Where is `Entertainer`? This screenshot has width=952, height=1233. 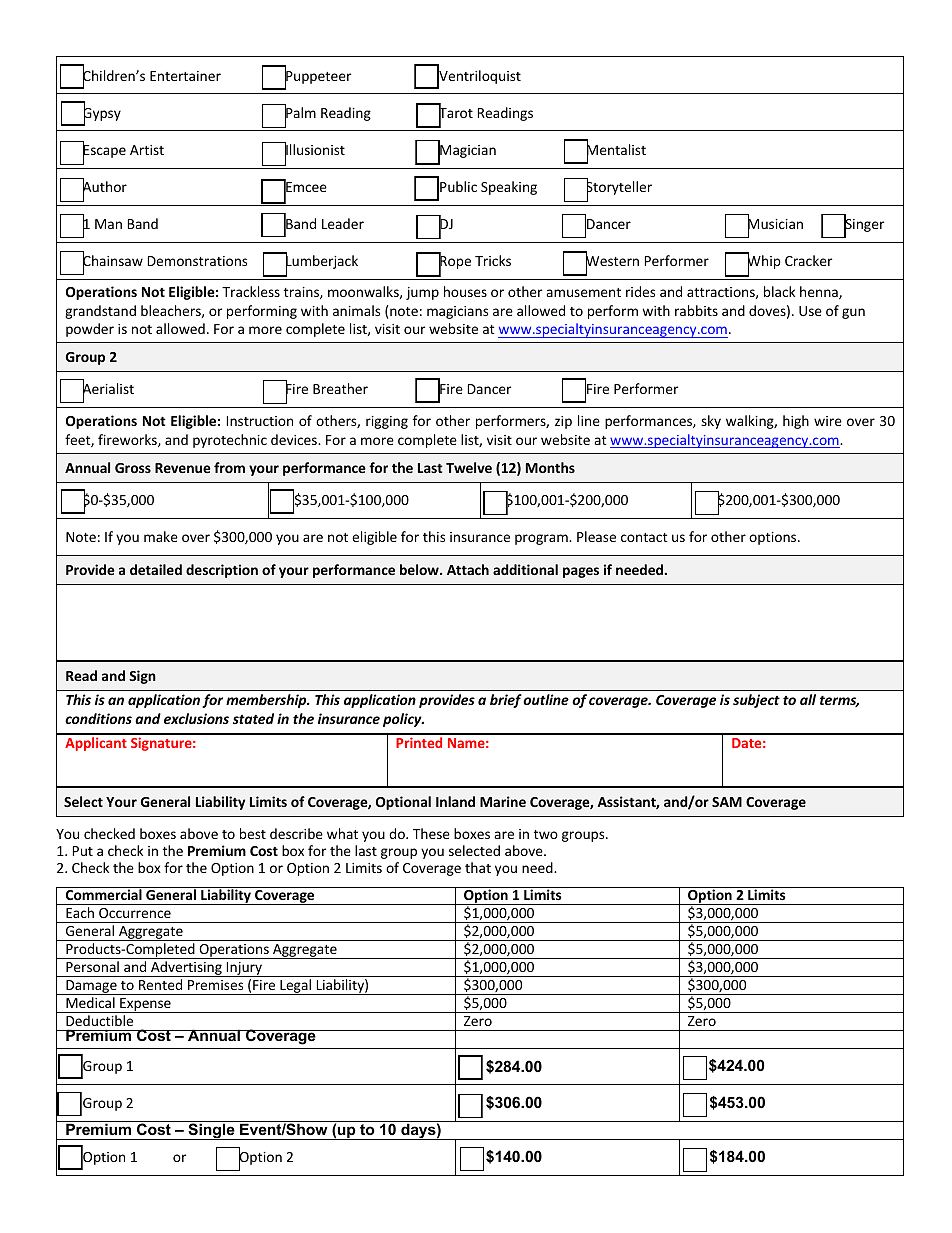
Entertainer is located at coordinates (185, 76).
